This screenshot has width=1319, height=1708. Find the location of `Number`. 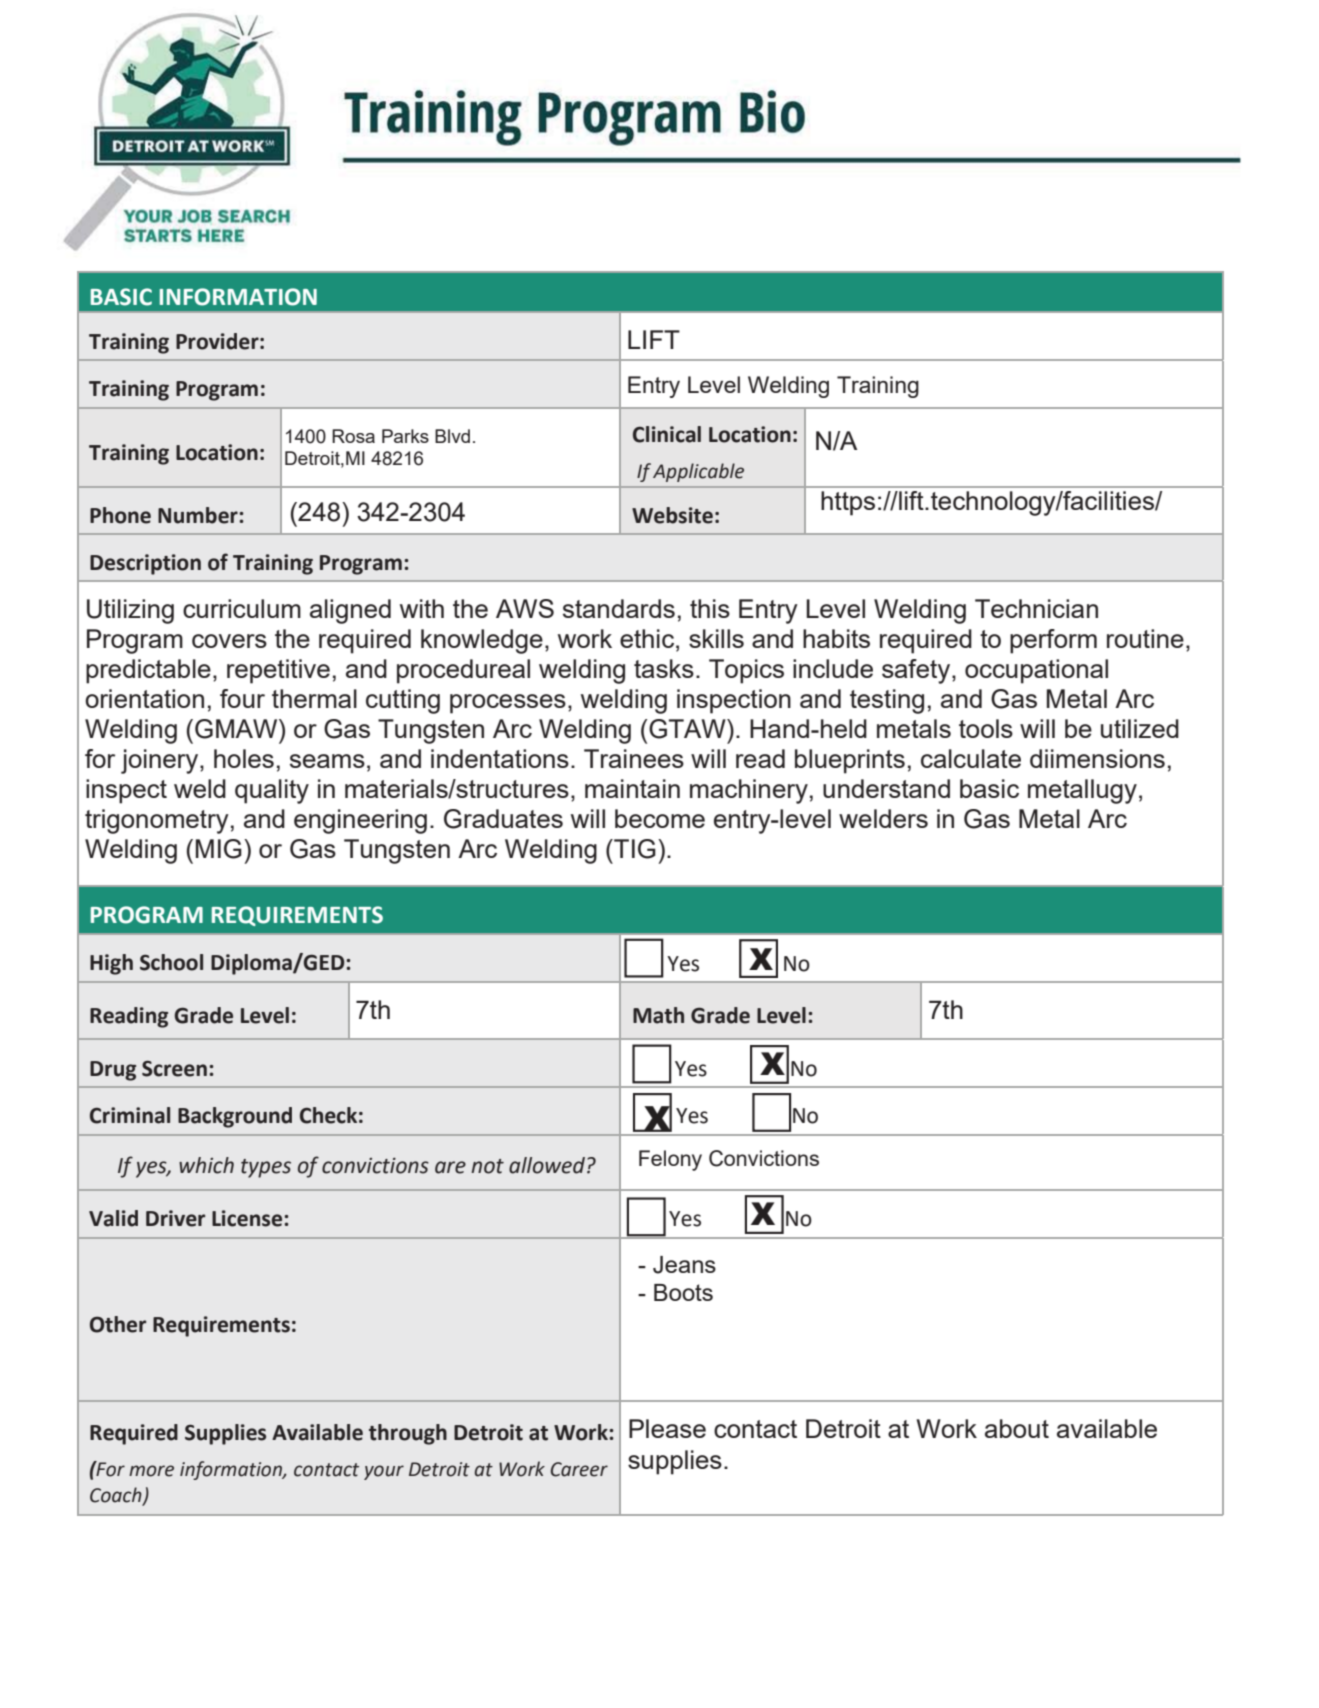

Number is located at coordinates (198, 515).
